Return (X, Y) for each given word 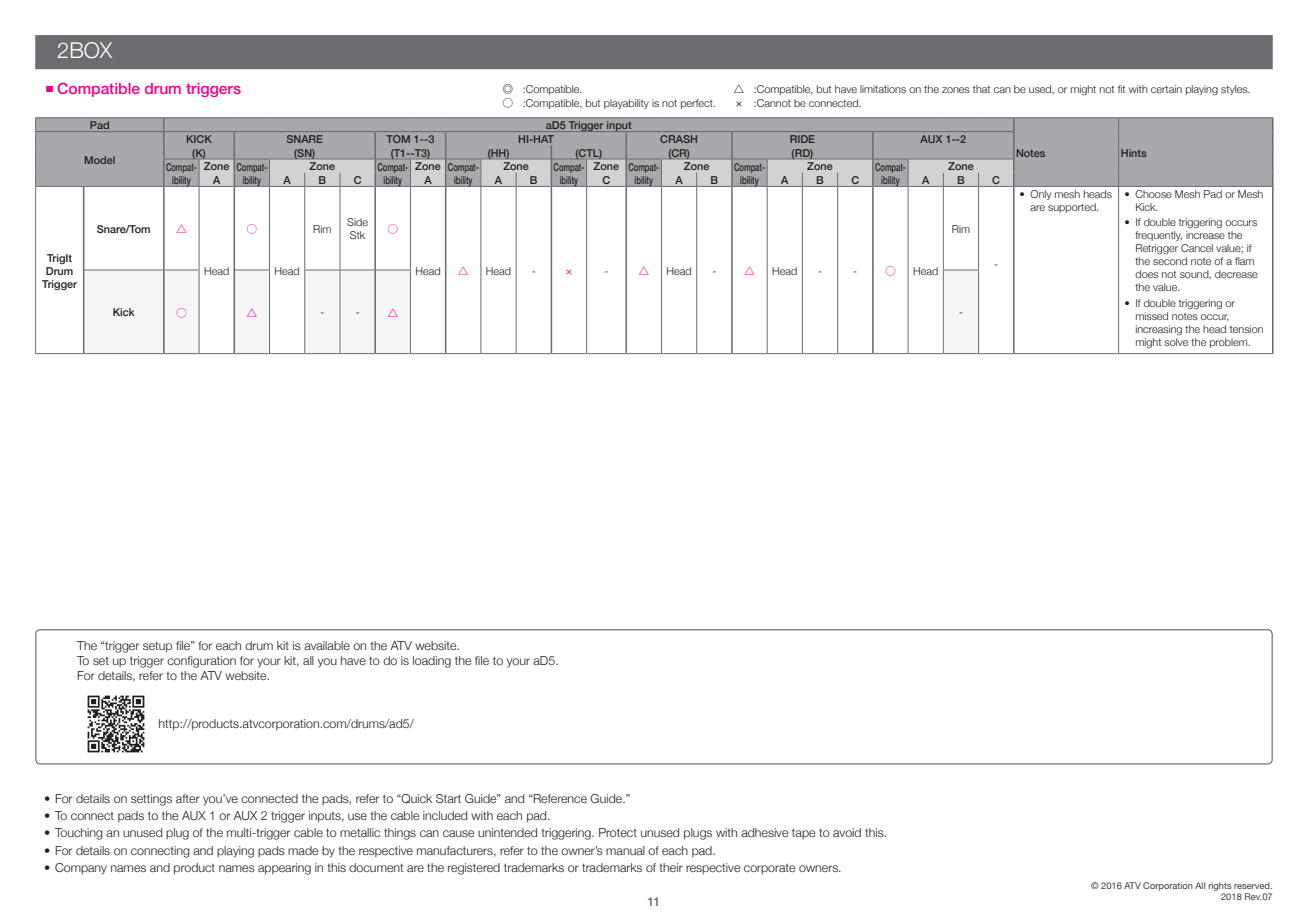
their (671, 867)
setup (157, 647)
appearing (284, 869)
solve (1176, 342)
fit (1121, 89)
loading (432, 662)
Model (100, 160)
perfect (698, 104)
